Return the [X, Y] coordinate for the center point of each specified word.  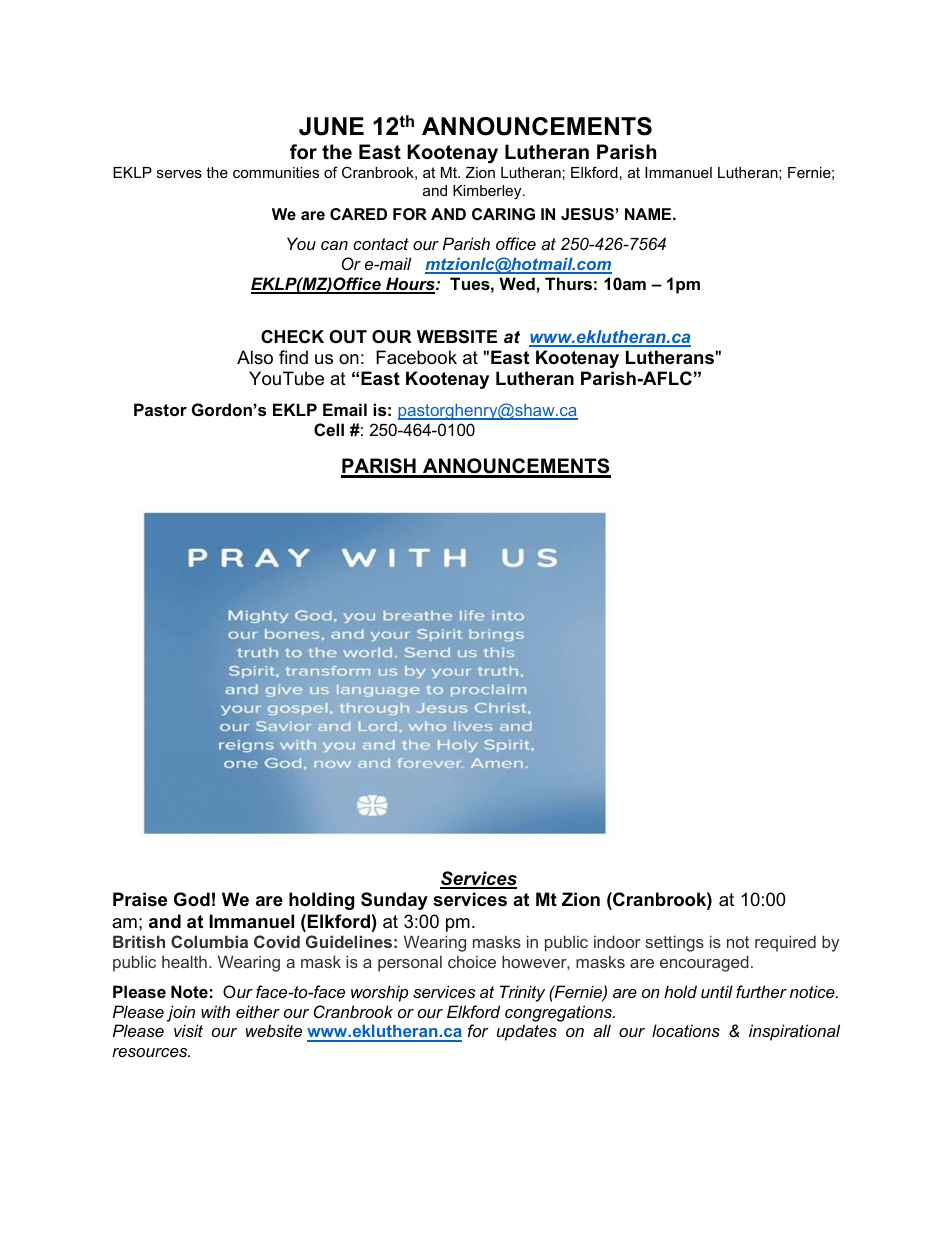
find [293, 357]
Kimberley [488, 192]
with [215, 1011]
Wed [517, 283]
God [192, 899]
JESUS [587, 214]
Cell [329, 429]
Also [255, 357]
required [785, 943]
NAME [648, 214]
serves [179, 174]
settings [674, 943]
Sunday [394, 901]
